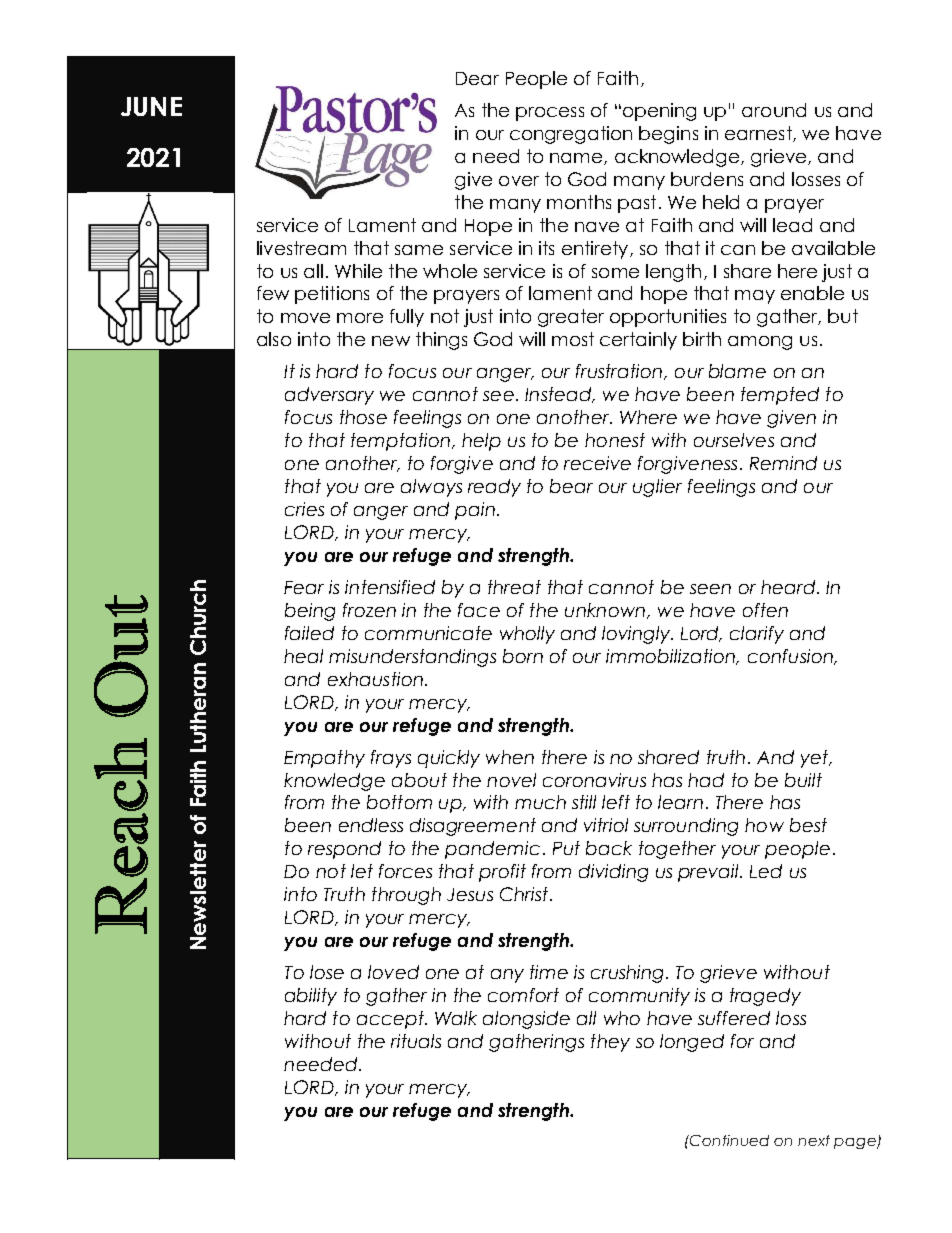  Describe the element at coordinates (550, 114) in the document. I see `process` at that location.
